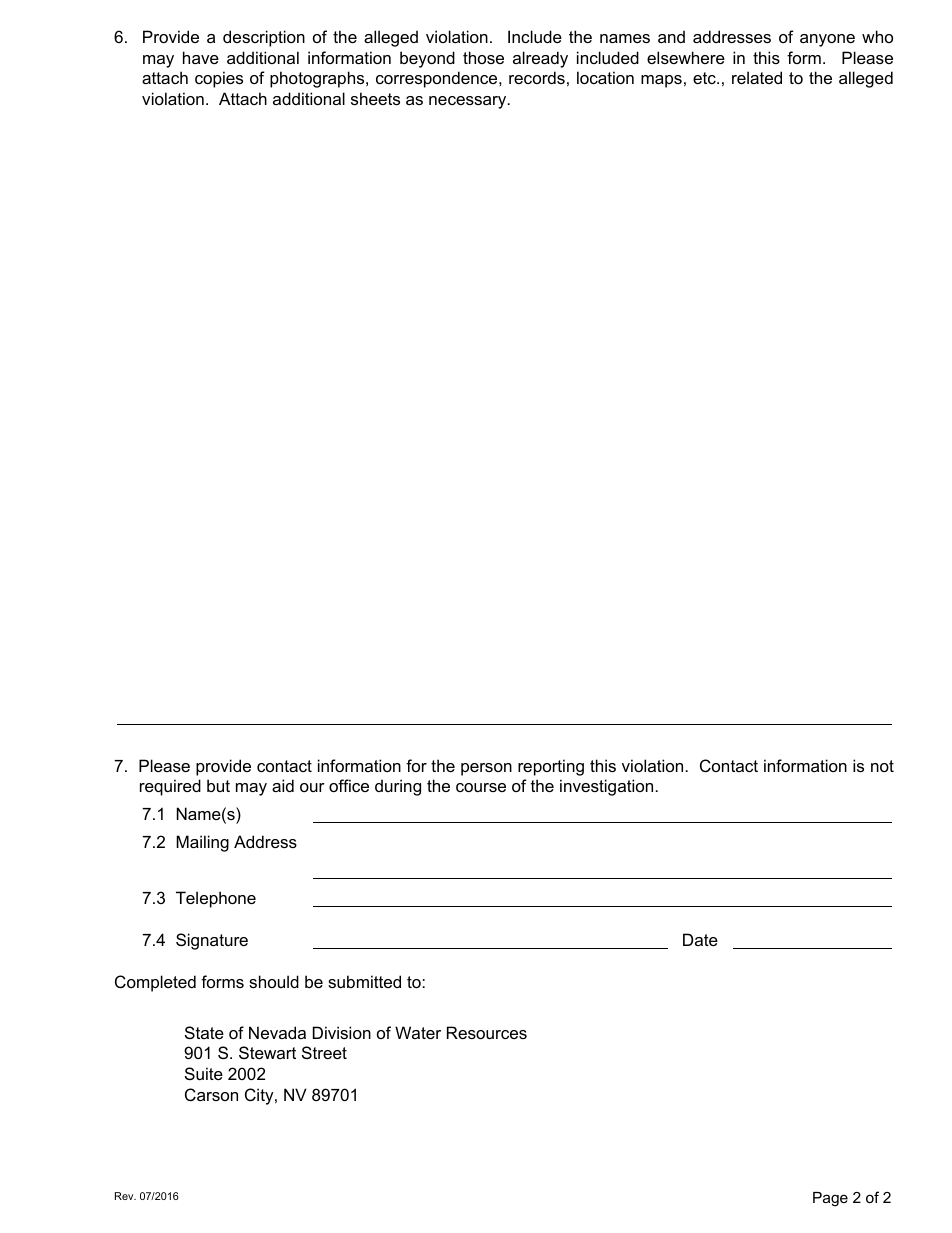  Describe the element at coordinates (830, 1199) in the screenshot. I see `Page` at that location.
